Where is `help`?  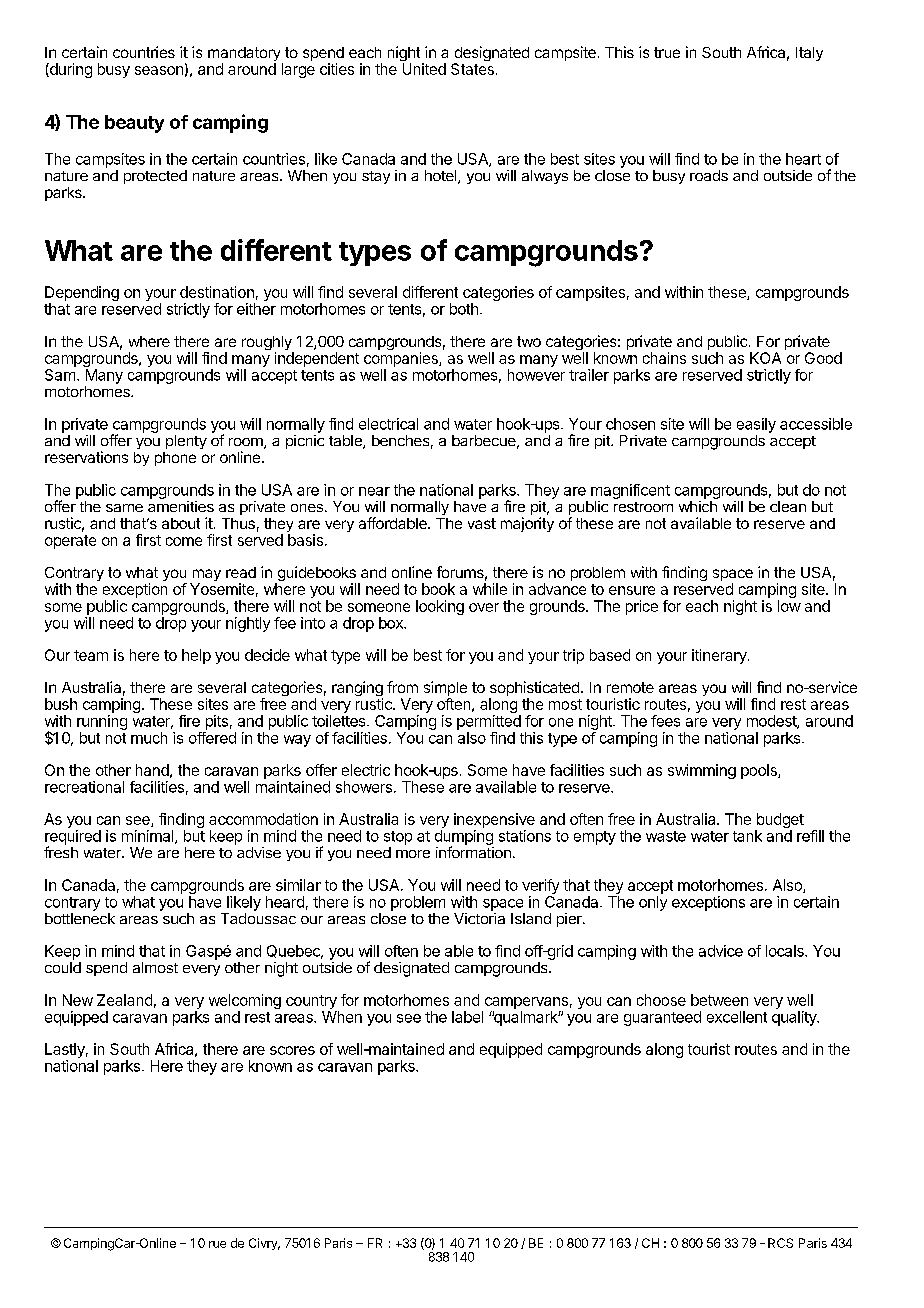 help is located at coordinates (196, 656).
